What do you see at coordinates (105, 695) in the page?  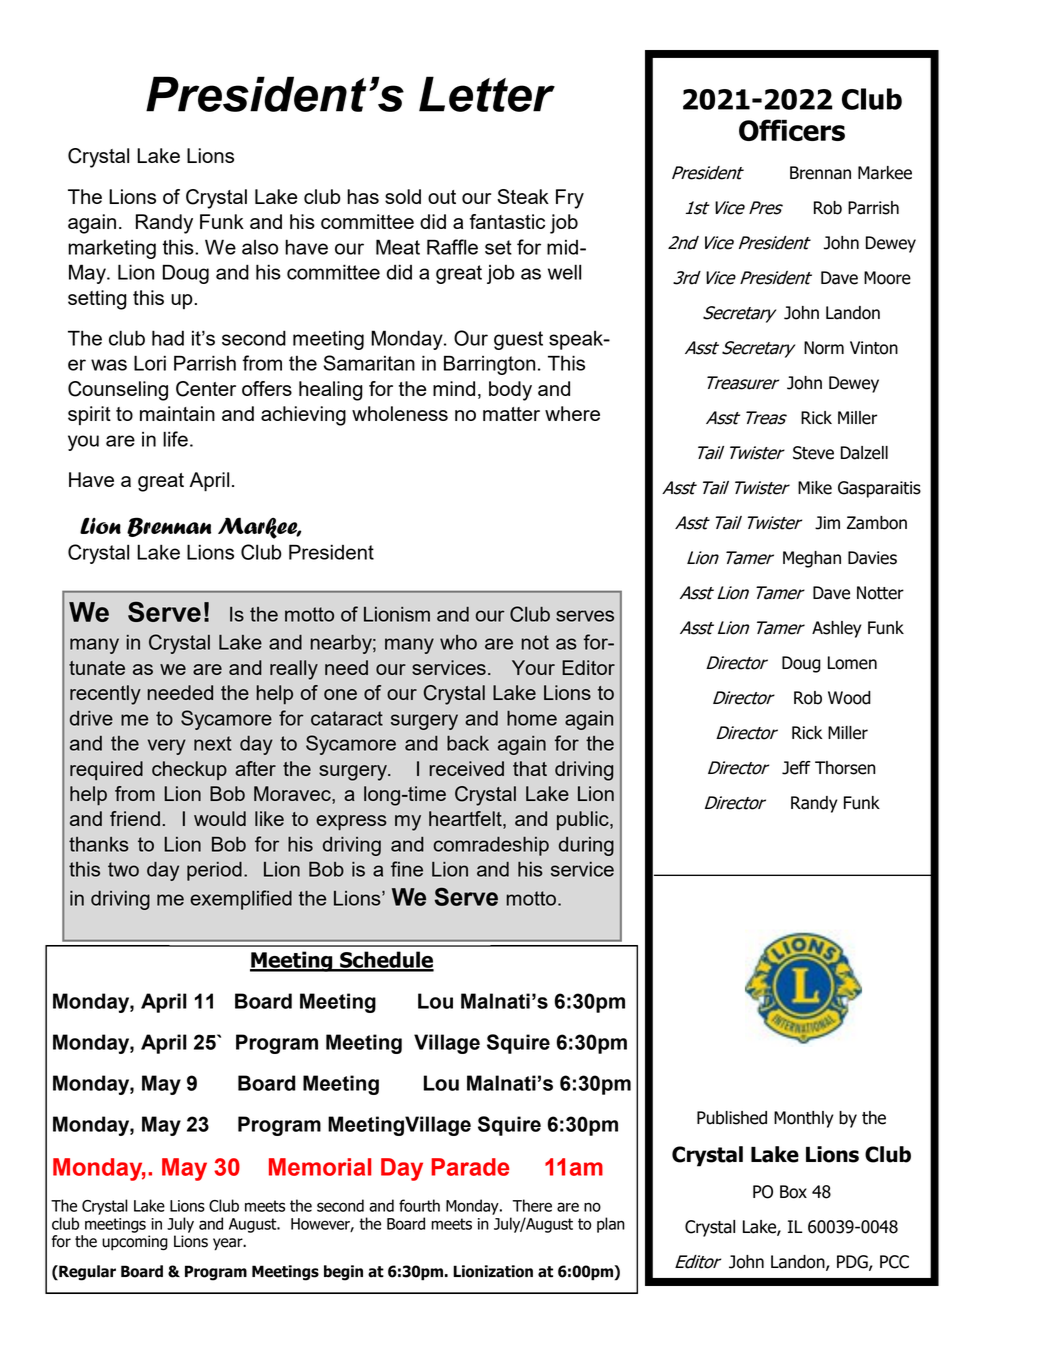 I see `recently` at bounding box center [105, 695].
